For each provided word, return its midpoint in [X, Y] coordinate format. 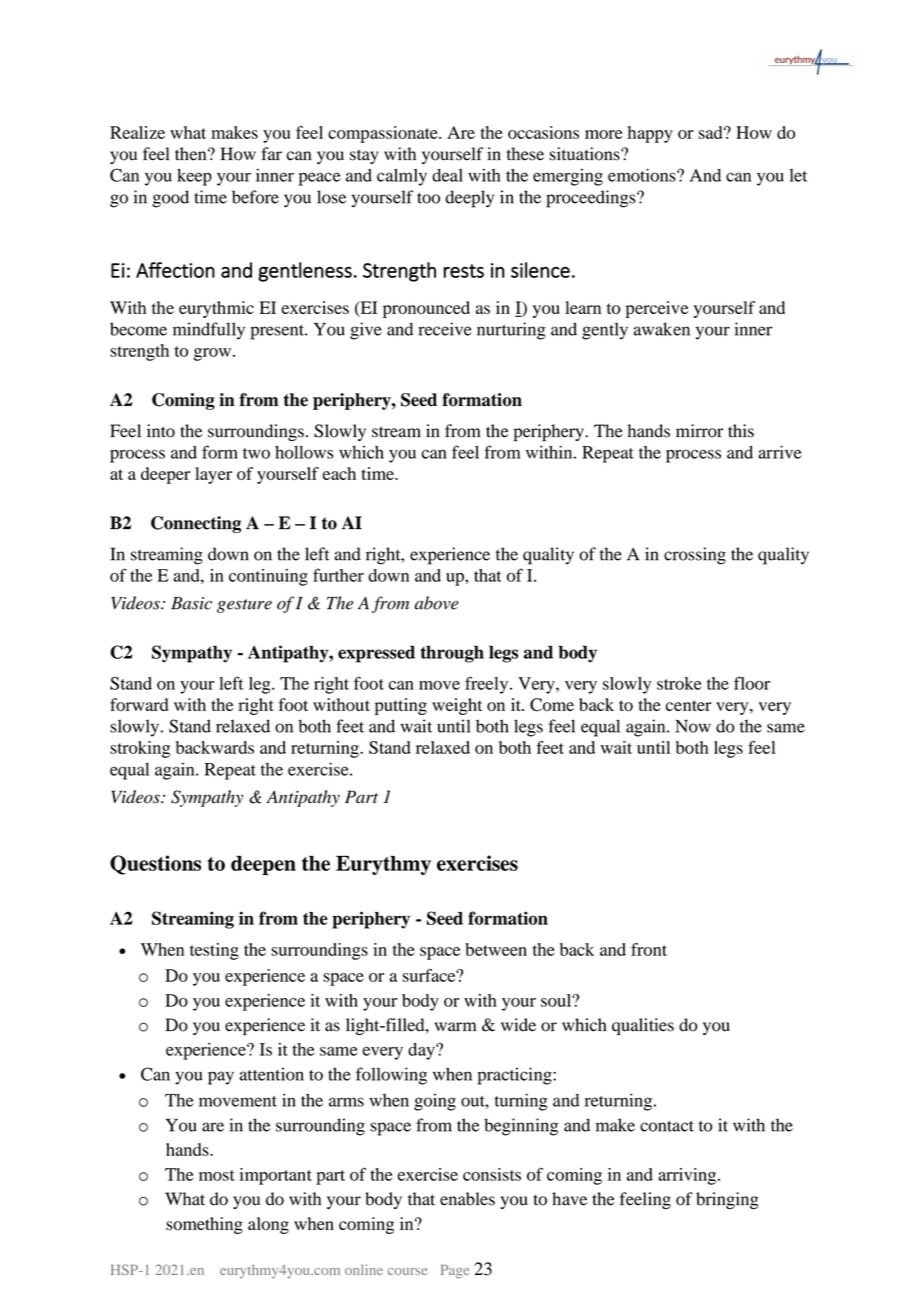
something [204, 1225]
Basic [191, 603]
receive [445, 329]
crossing [695, 556]
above [437, 603]
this [741, 431]
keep [194, 177]
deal [447, 175]
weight [457, 706]
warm [455, 1027]
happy [650, 134]
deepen [263, 865]
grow [214, 354]
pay [221, 1078]
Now [693, 726]
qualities [643, 1026]
